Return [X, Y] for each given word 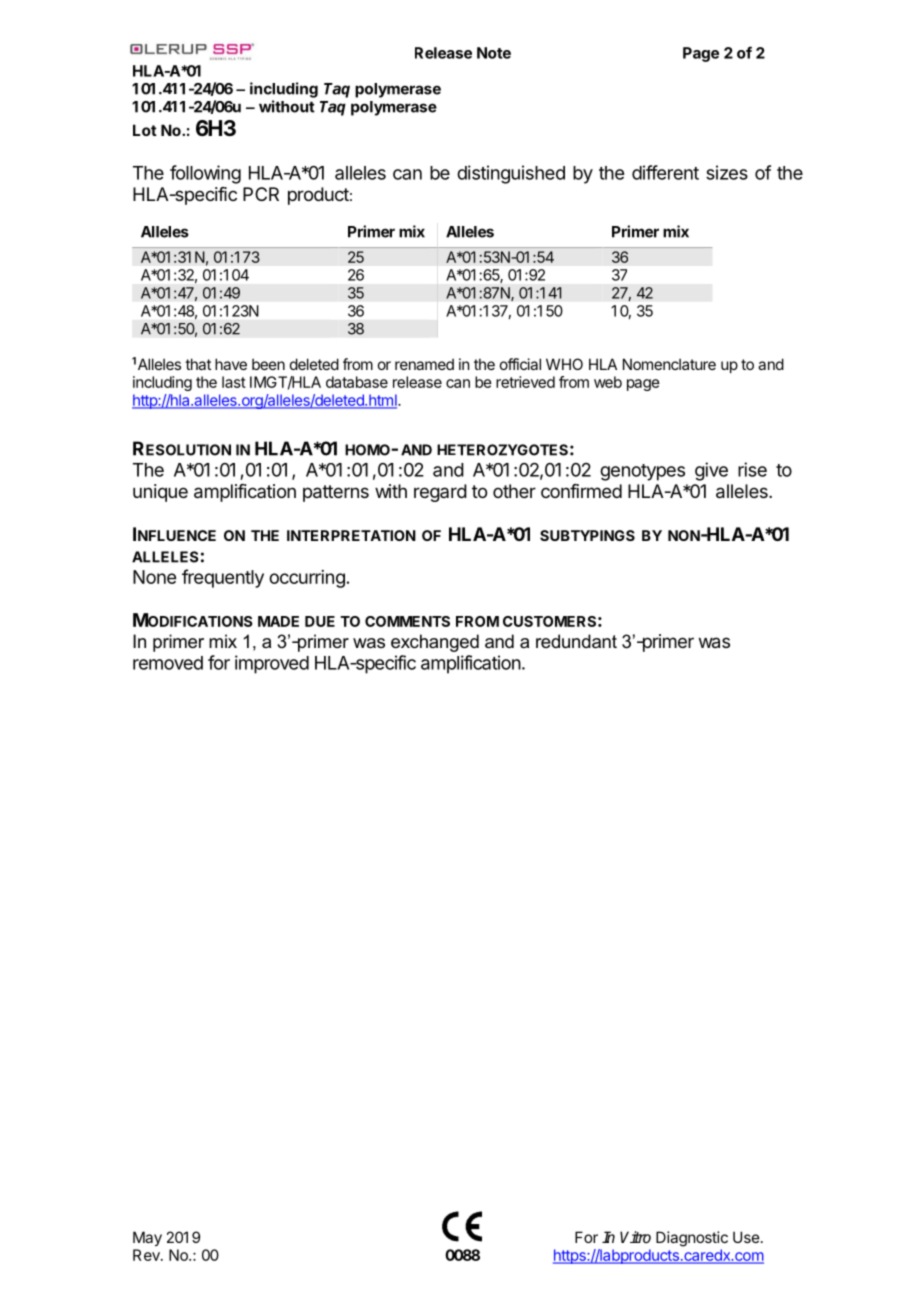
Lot [145, 130]
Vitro [635, 1237]
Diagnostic [692, 1239]
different [665, 172]
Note [494, 53]
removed [168, 663]
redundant [576, 641]
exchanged [435, 643]
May [147, 1238]
